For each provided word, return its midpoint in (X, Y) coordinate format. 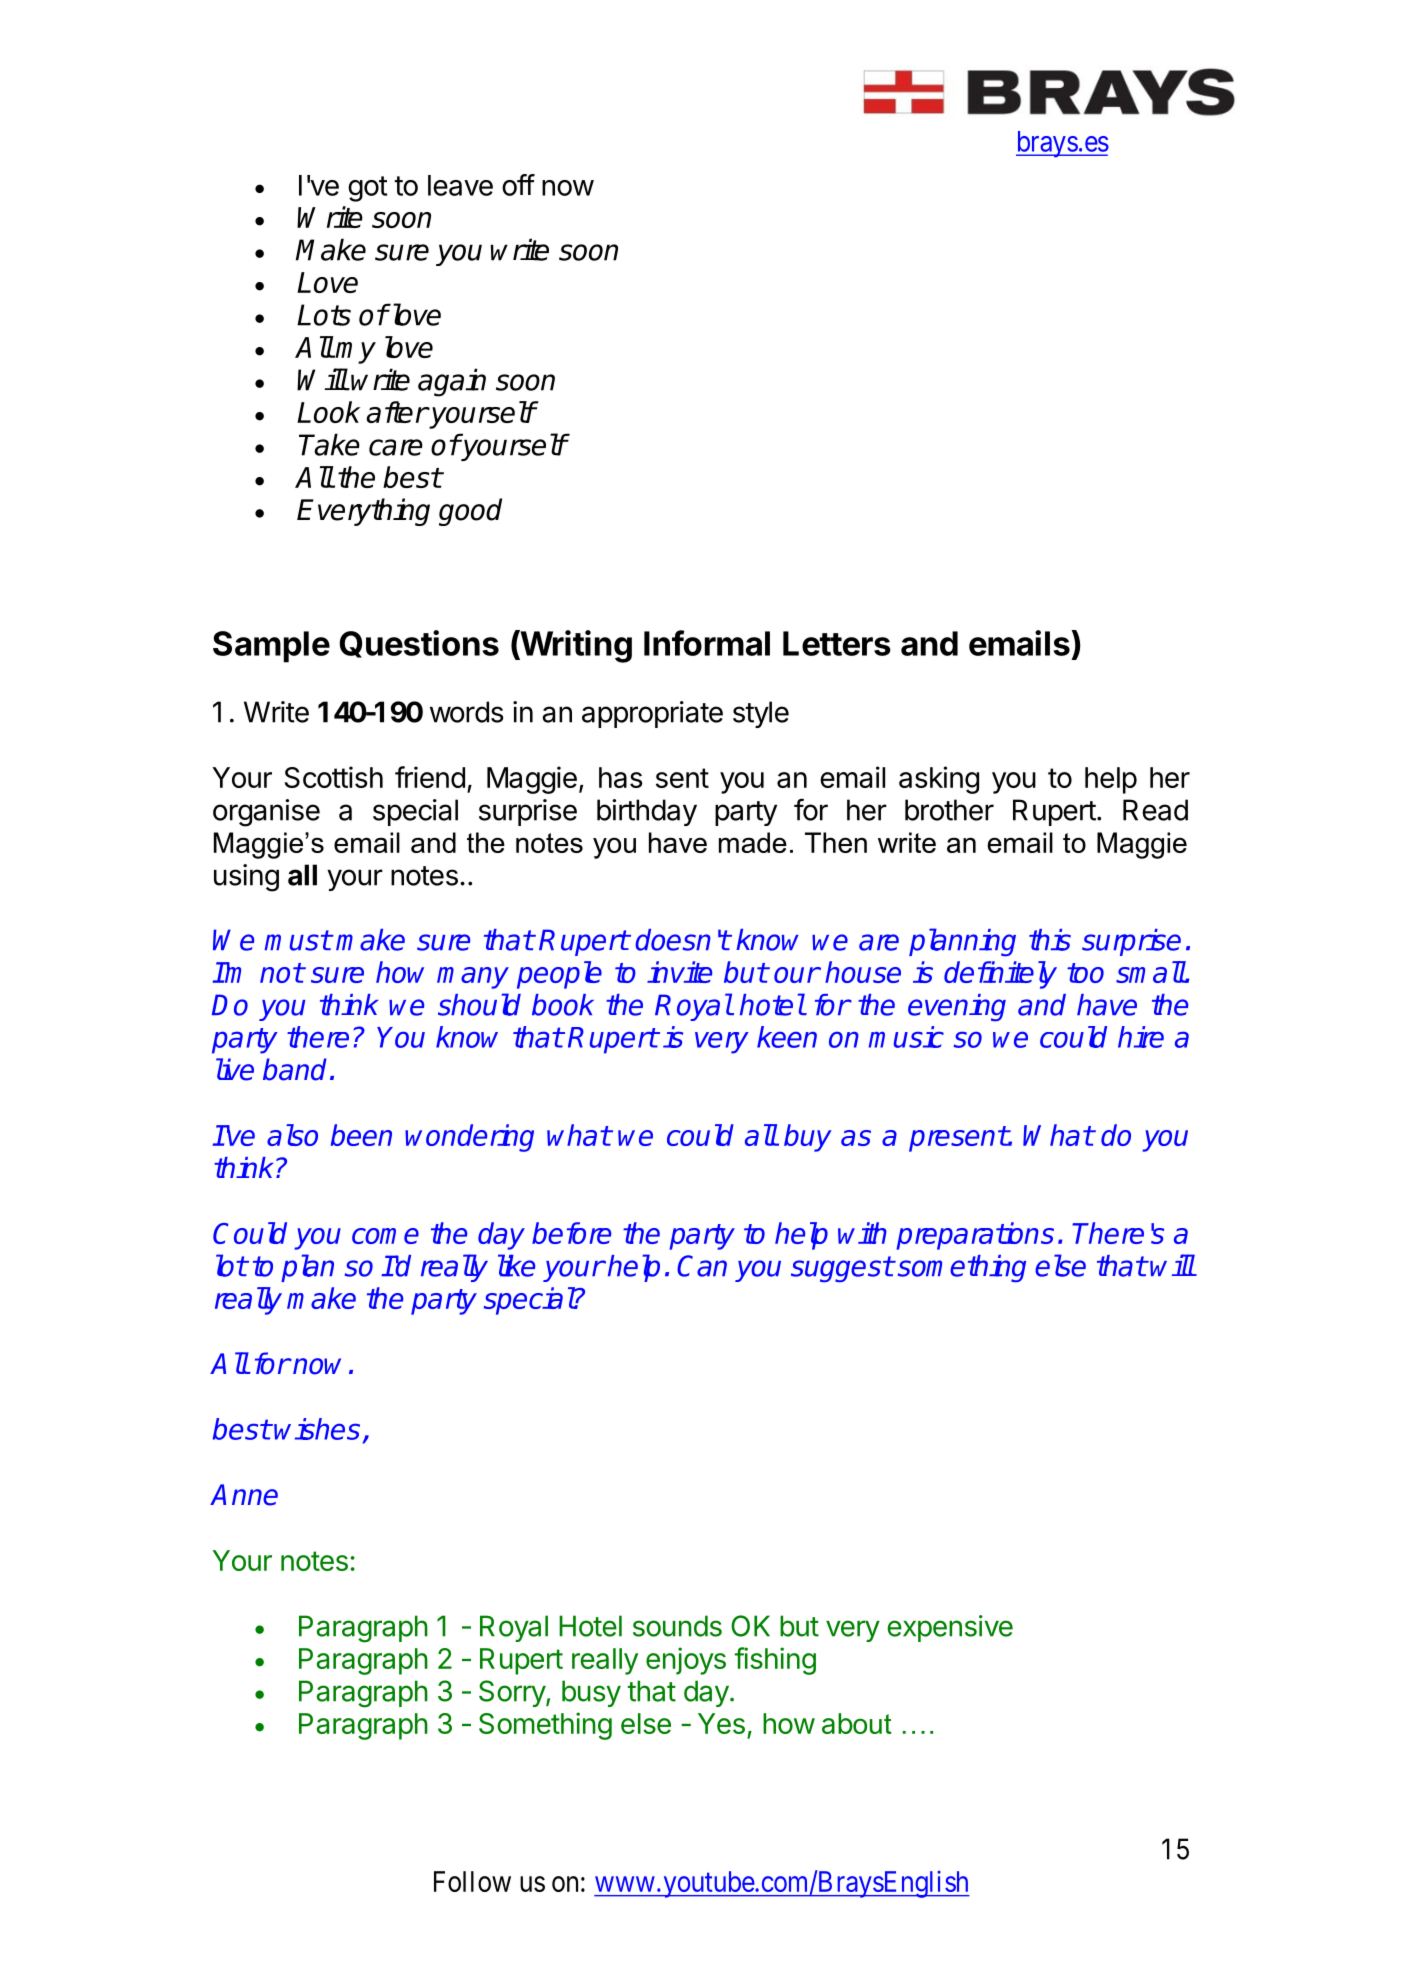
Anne (244, 1495)
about (857, 1723)
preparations (975, 1236)
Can (702, 1266)
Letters (837, 643)
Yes (721, 1723)
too (1085, 973)
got (368, 189)
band (295, 1069)
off (518, 185)
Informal (707, 643)
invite (679, 972)
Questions (419, 644)
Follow (472, 1881)
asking (939, 780)
